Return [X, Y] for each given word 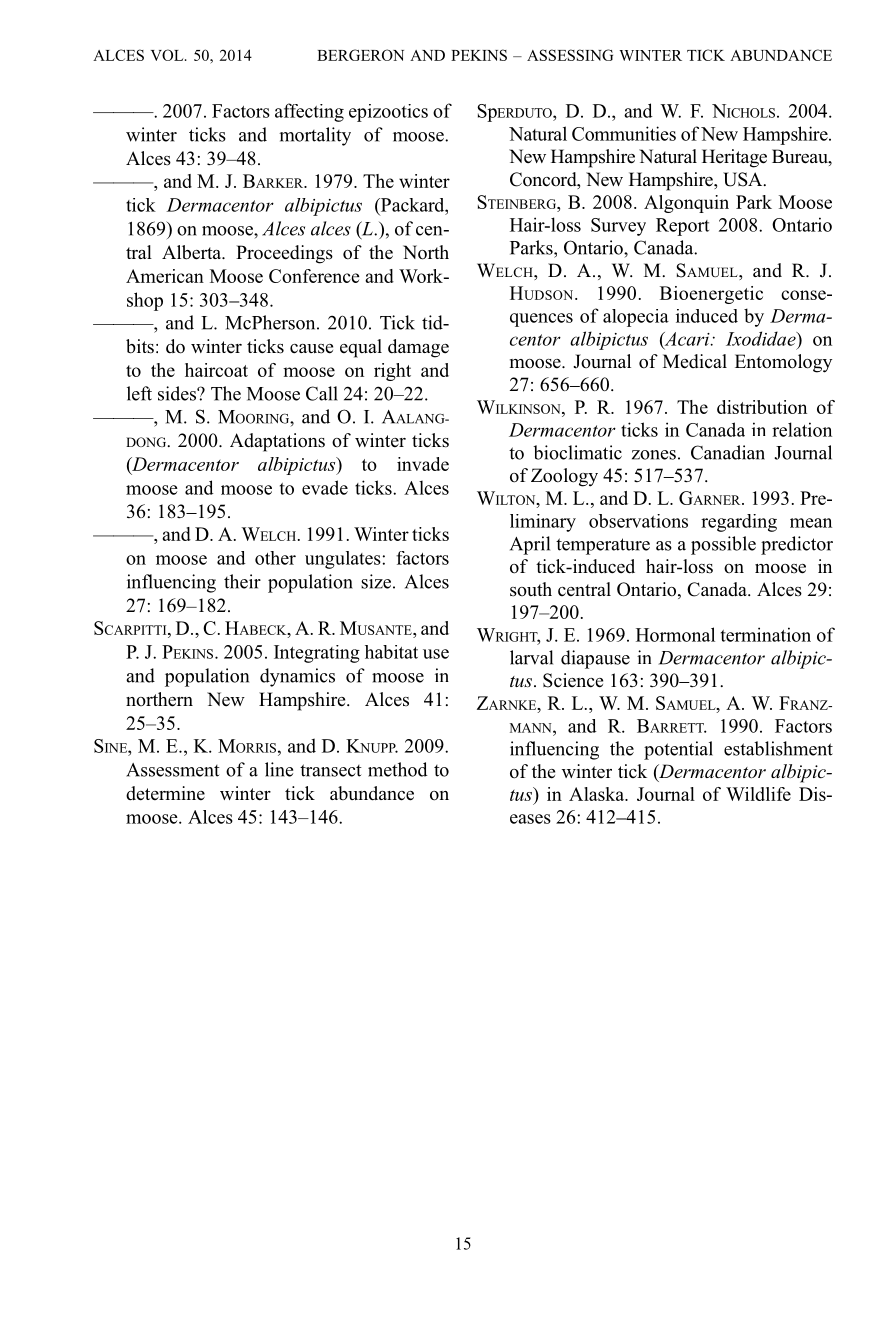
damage [418, 348]
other [275, 558]
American [165, 276]
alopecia [636, 318]
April [530, 545]
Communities [624, 133]
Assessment [173, 770]
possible [723, 545]
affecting [309, 112]
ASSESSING [570, 55]
